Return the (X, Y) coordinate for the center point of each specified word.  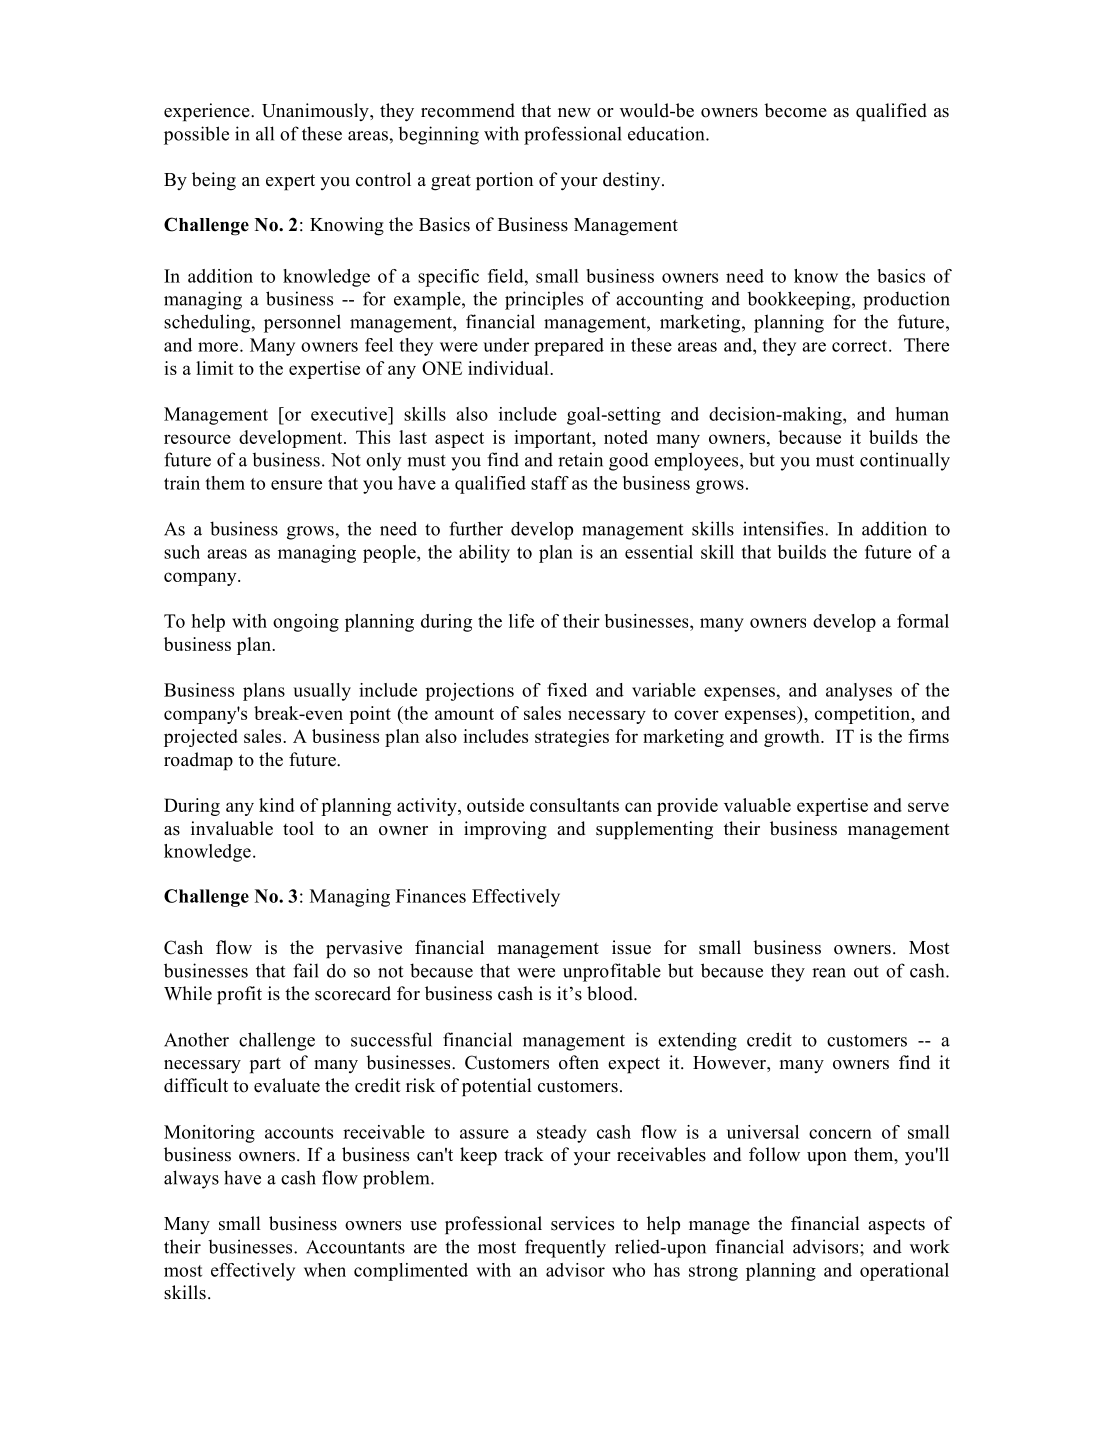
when (325, 1270)
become (795, 110)
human (922, 414)
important (554, 439)
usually (322, 692)
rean (829, 973)
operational (904, 1272)
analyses (859, 692)
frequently (565, 1248)
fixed (567, 690)
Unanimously (316, 112)
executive (350, 414)
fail (306, 970)
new (574, 113)
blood (611, 993)
